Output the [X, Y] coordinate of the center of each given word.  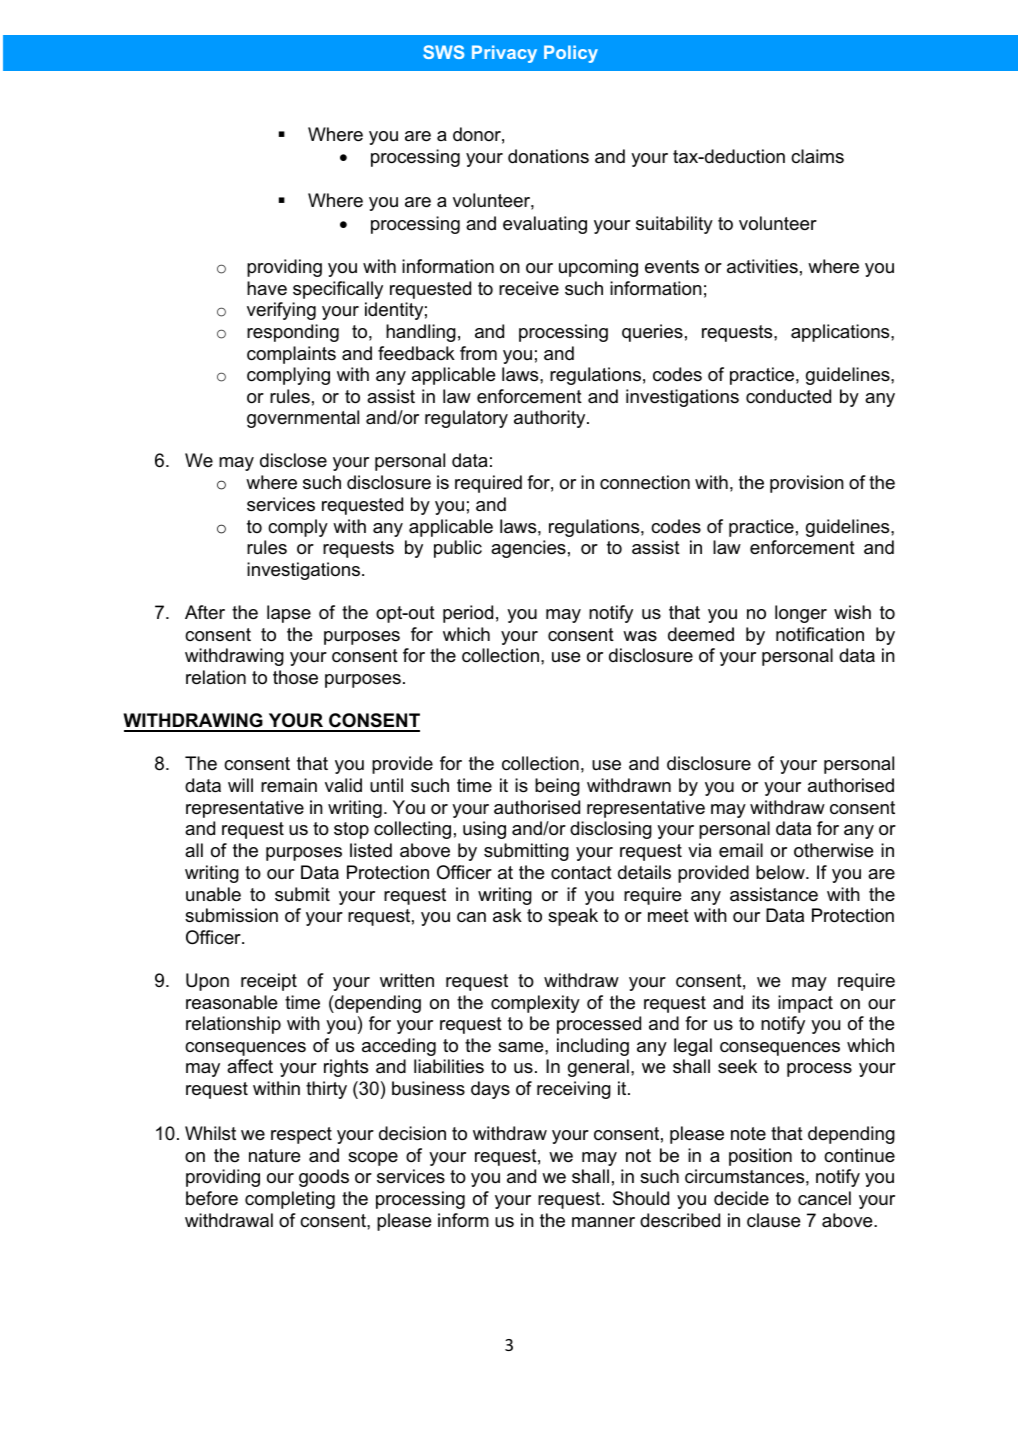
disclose [293, 460]
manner [603, 1222]
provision [807, 484]
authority [551, 419]
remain [289, 785]
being [557, 787]
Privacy [504, 54]
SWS [443, 52]
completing [290, 1200]
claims [817, 156]
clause [773, 1220]
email [741, 850]
